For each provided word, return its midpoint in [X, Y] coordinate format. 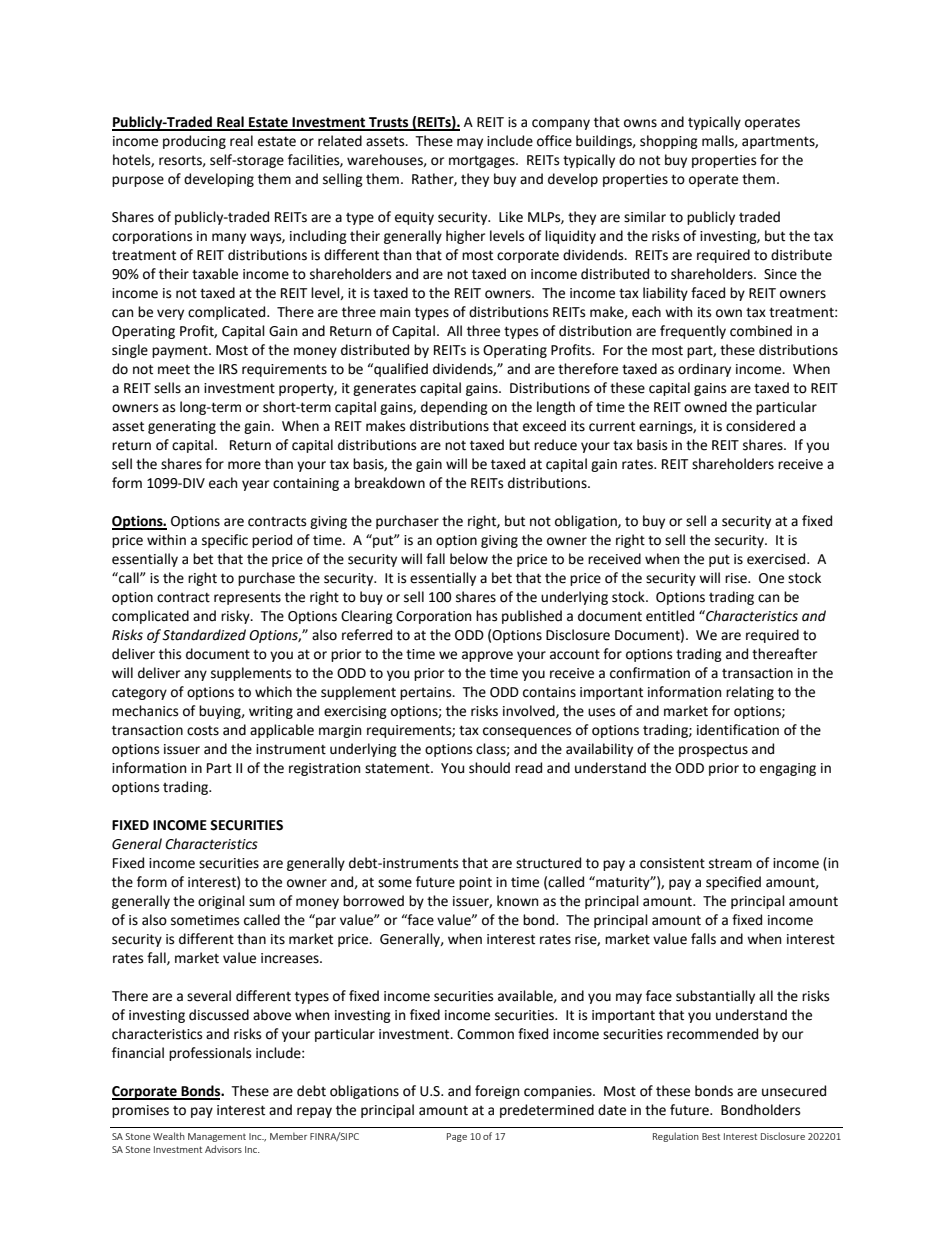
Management [217, 1137]
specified [733, 883]
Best [711, 1136]
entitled [670, 616]
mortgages [483, 162]
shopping [669, 142]
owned [705, 407]
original [221, 902]
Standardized [204, 635]
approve [487, 656]
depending [454, 408]
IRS [228, 369]
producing [194, 142]
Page [457, 1137]
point [475, 883]
